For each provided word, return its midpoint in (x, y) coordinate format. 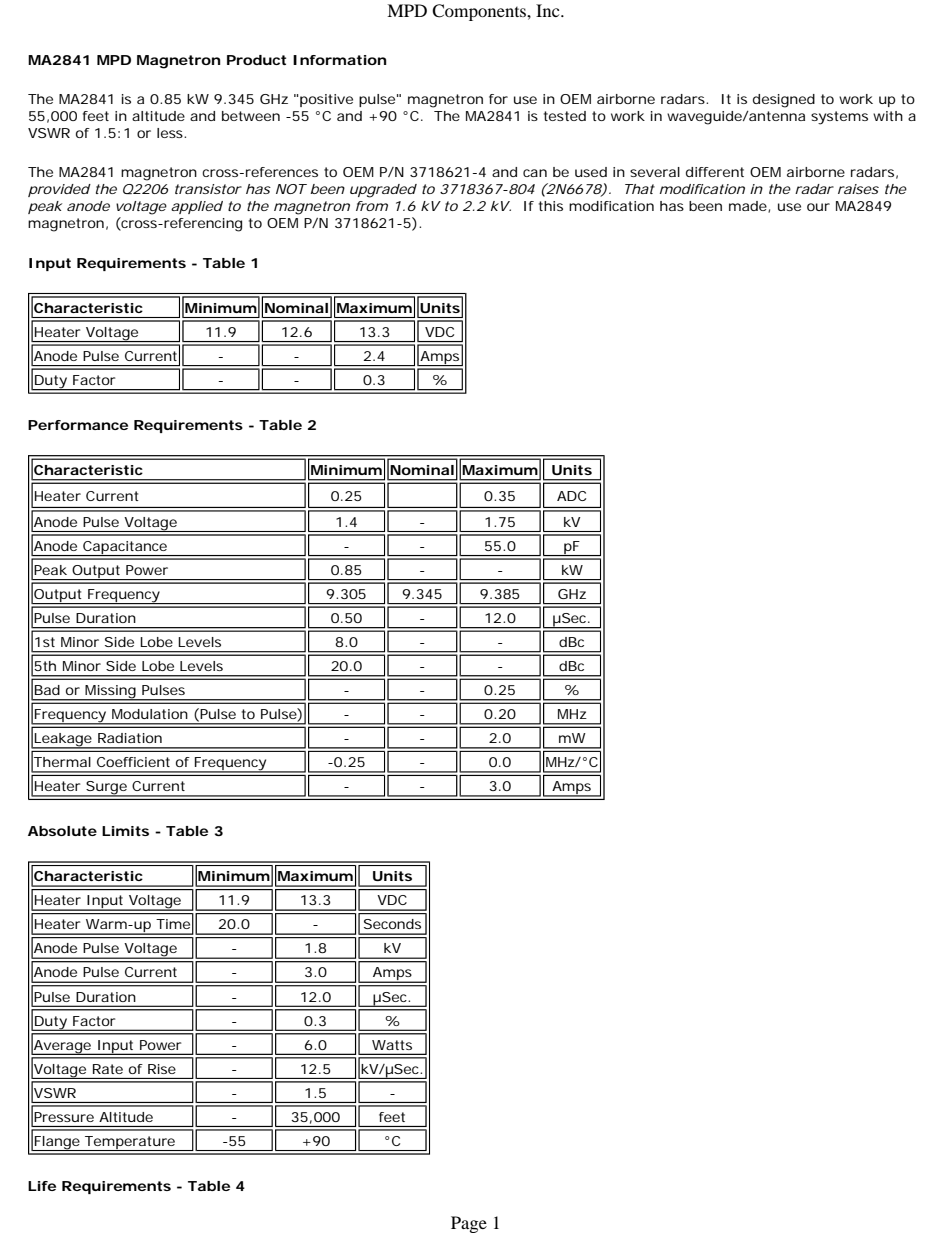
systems (839, 118)
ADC (571, 496)
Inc (549, 10)
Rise (162, 1069)
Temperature (129, 1143)
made (748, 206)
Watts (392, 1045)
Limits (125, 831)
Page (469, 1224)
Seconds (392, 924)
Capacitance (124, 548)
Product (256, 60)
